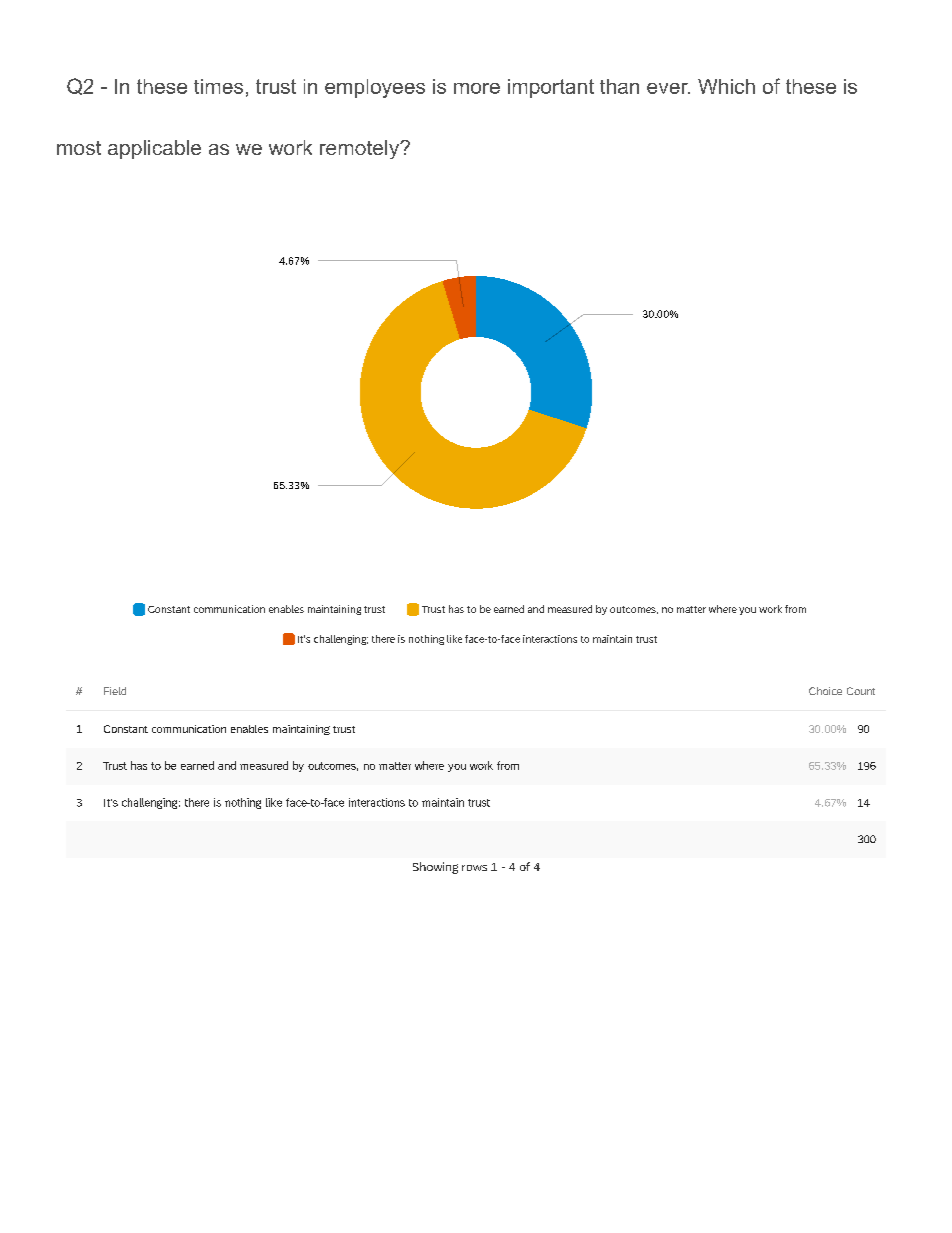  Describe the element at coordinates (825, 691) in the screenshot. I see `Choice` at that location.
